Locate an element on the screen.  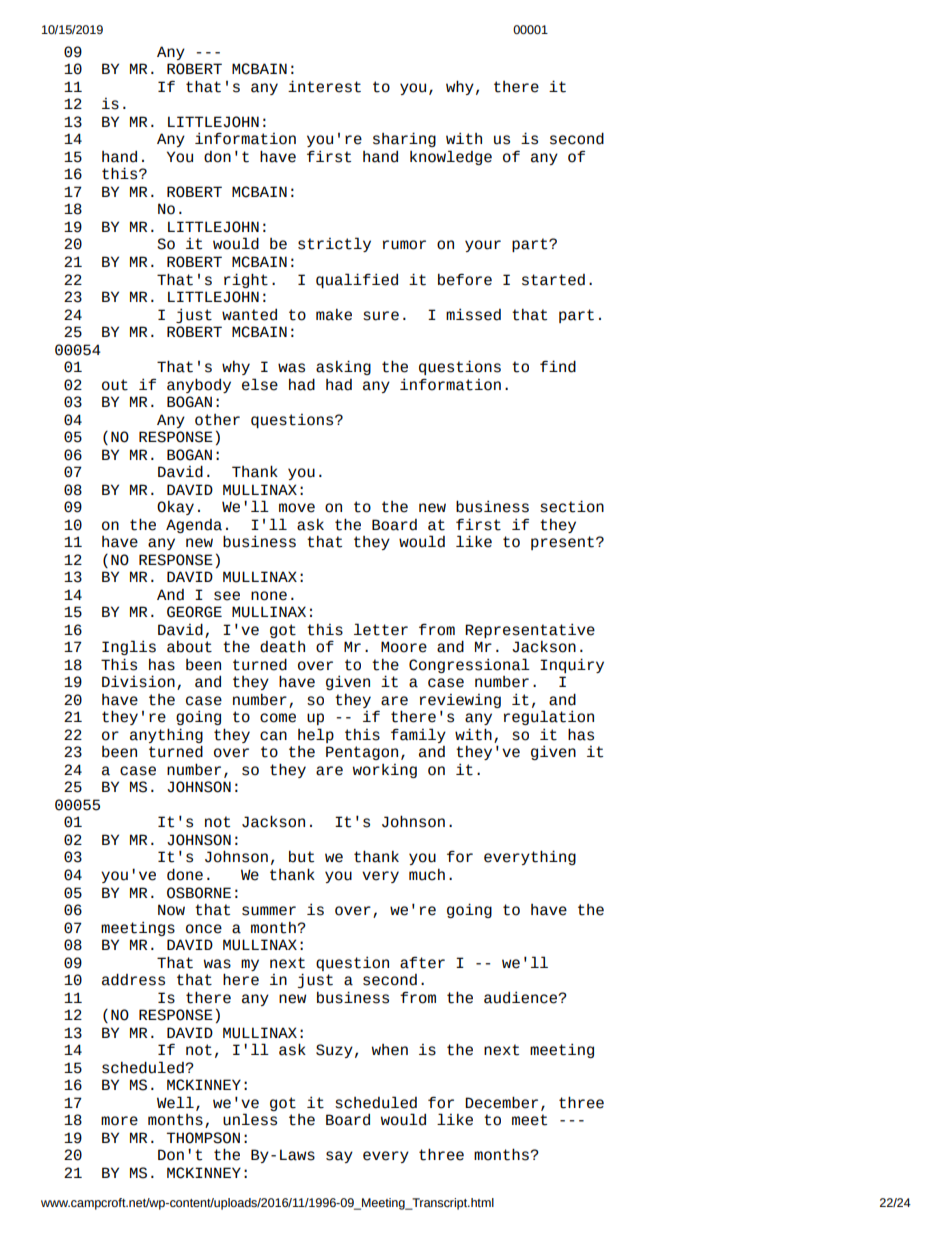
Well is located at coordinates (175, 1102).
